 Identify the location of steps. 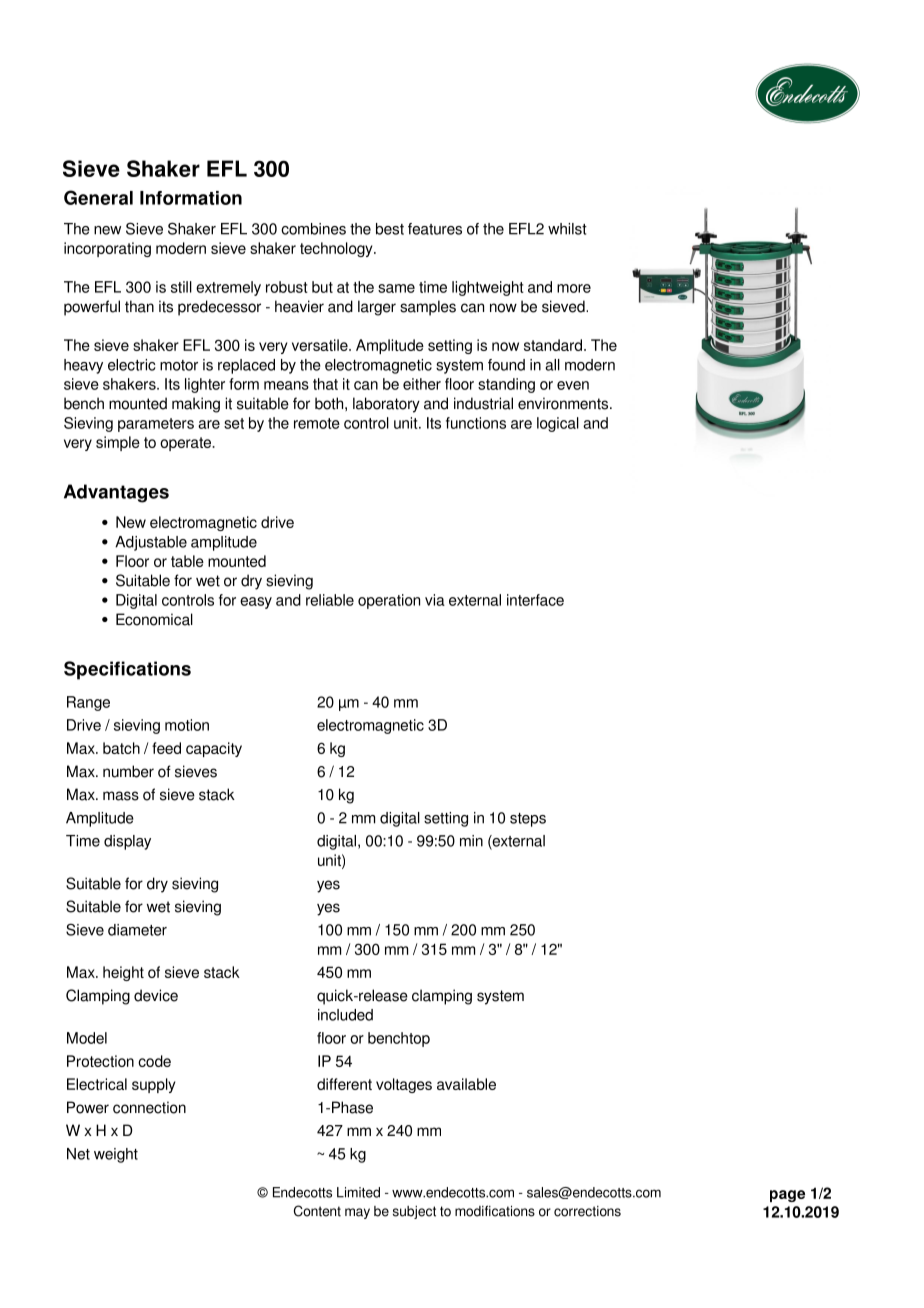
(528, 820).
